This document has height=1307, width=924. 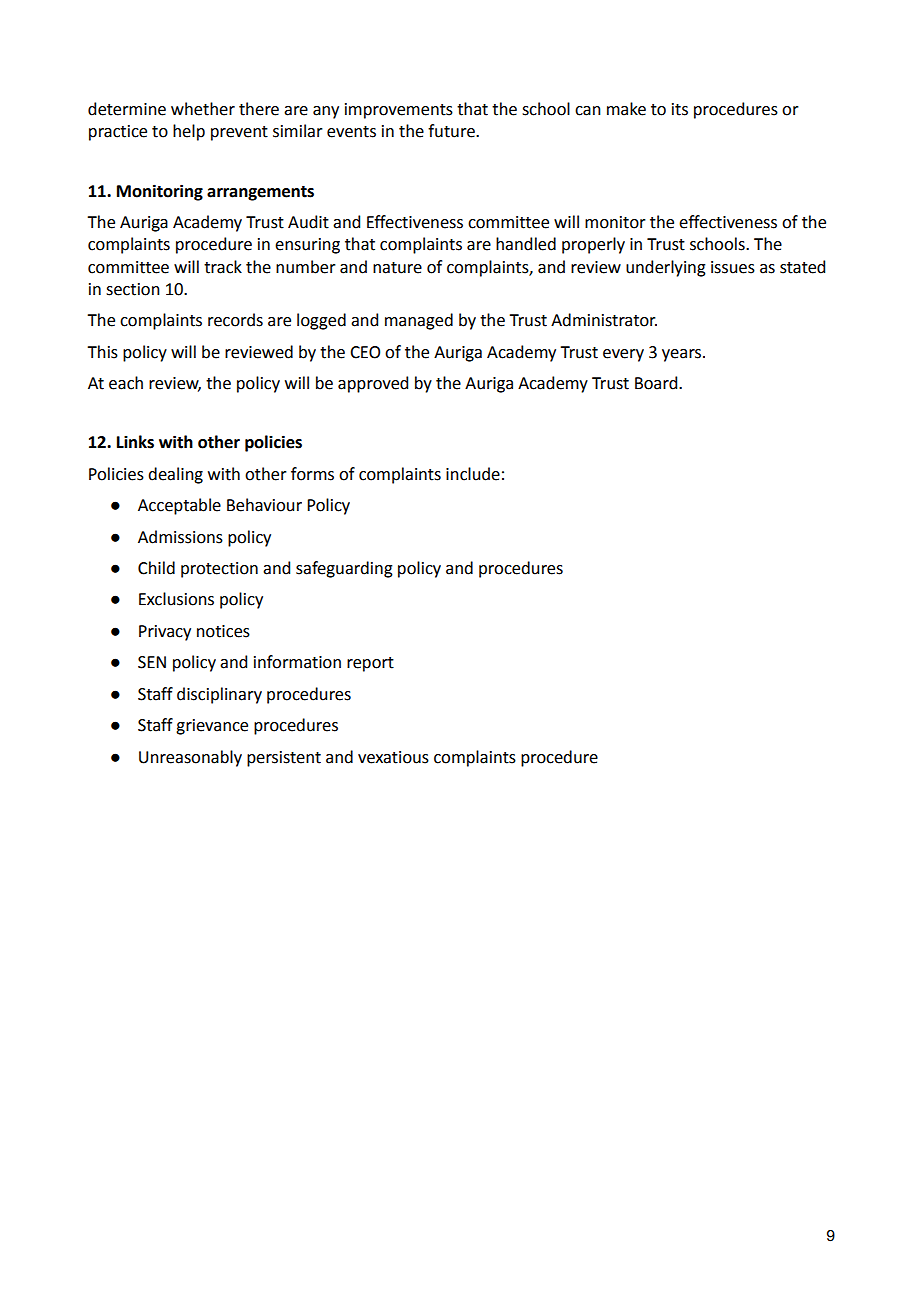 I want to click on future, so click(x=452, y=131).
